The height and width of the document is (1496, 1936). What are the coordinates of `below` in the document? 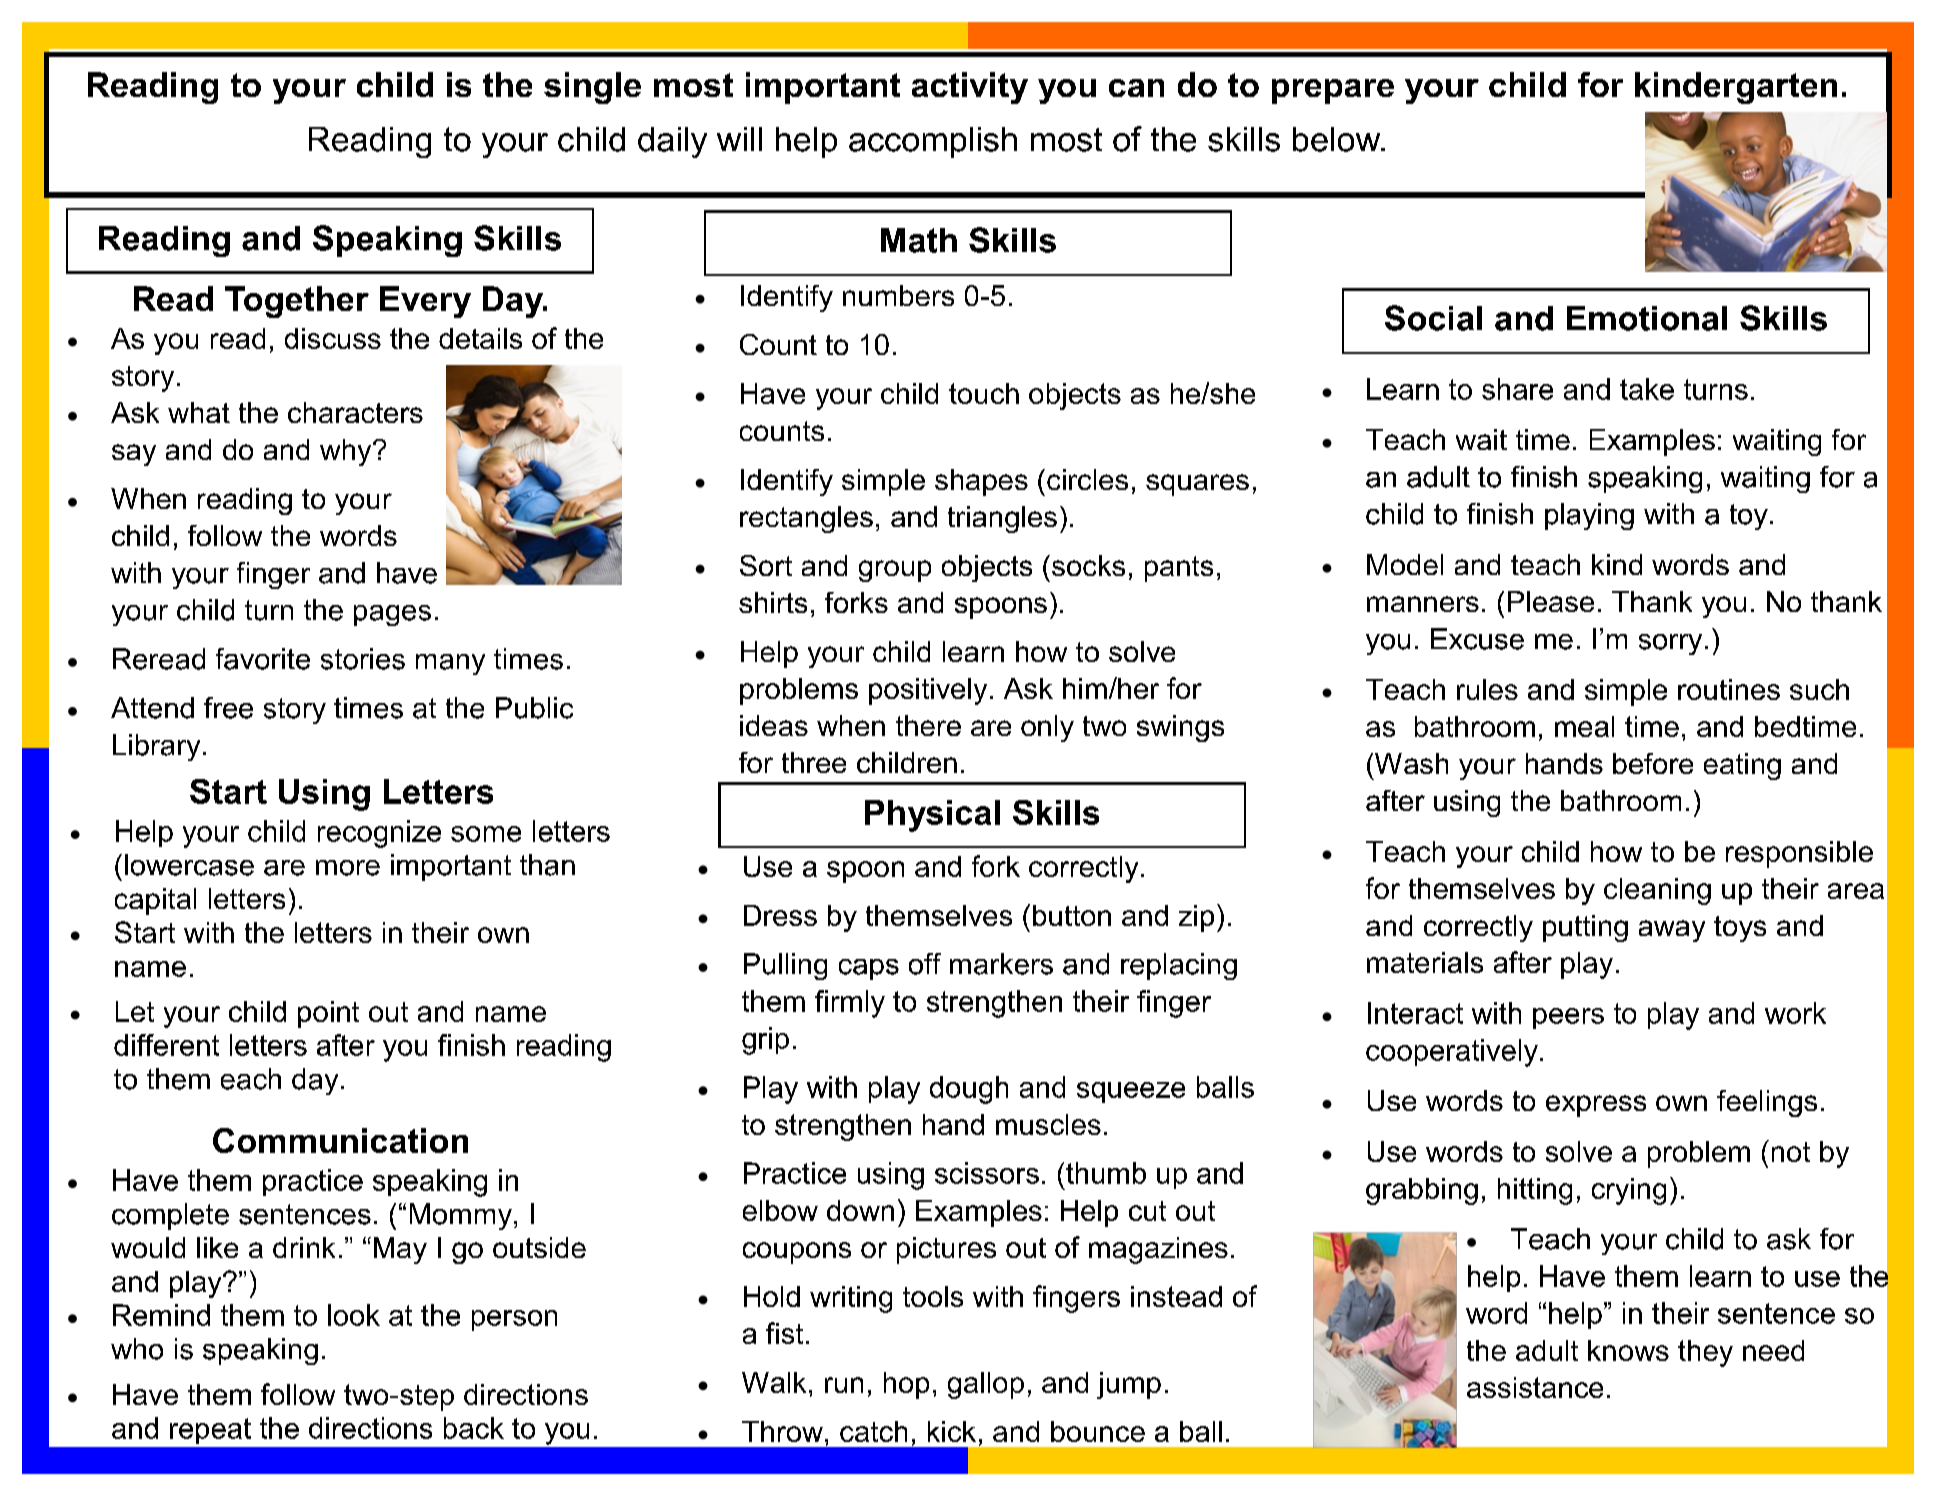 It's located at (1338, 139).
